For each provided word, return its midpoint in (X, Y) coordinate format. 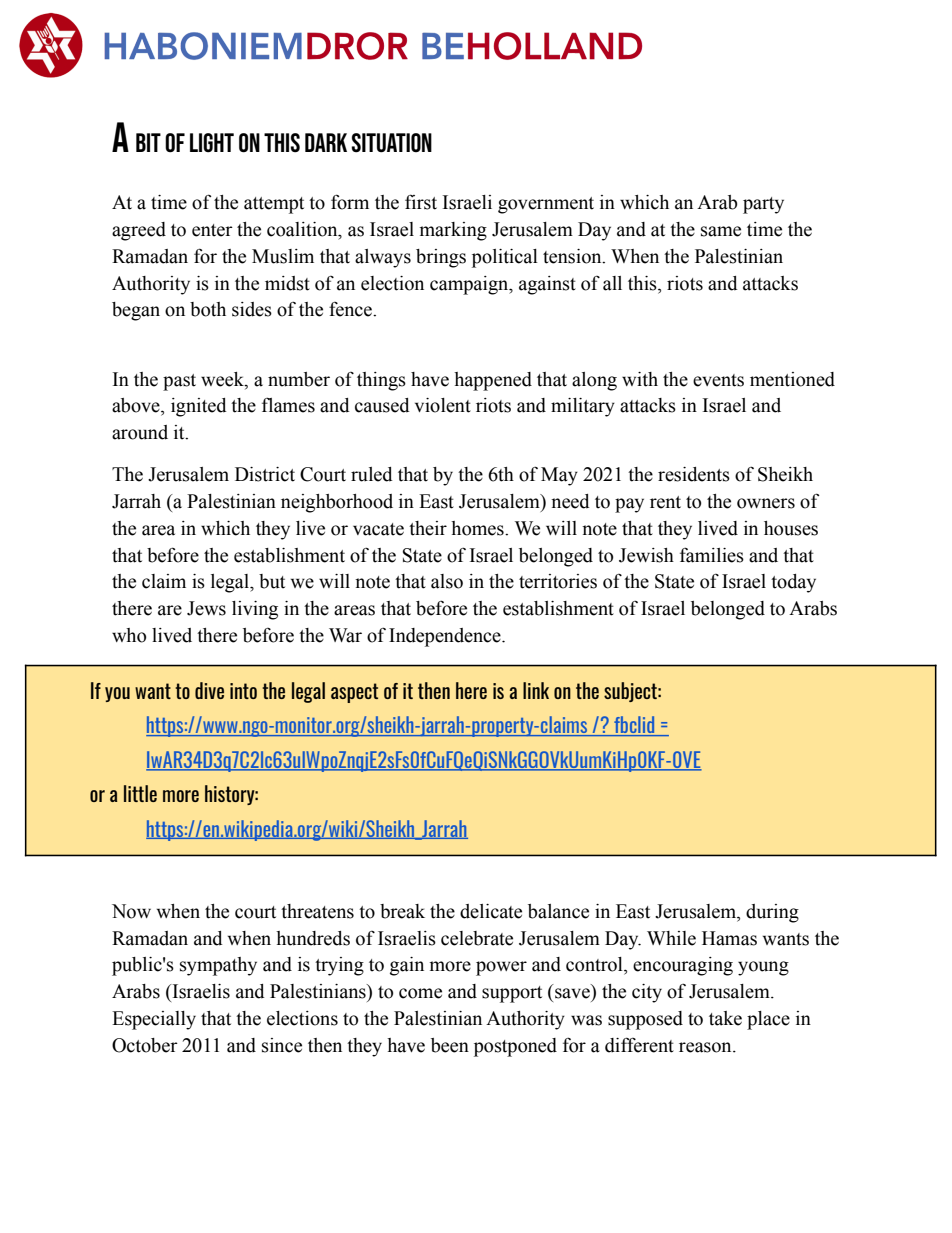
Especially (154, 1020)
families (712, 555)
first (421, 202)
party (763, 205)
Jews (206, 608)
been (450, 1045)
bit (148, 142)
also (447, 581)
